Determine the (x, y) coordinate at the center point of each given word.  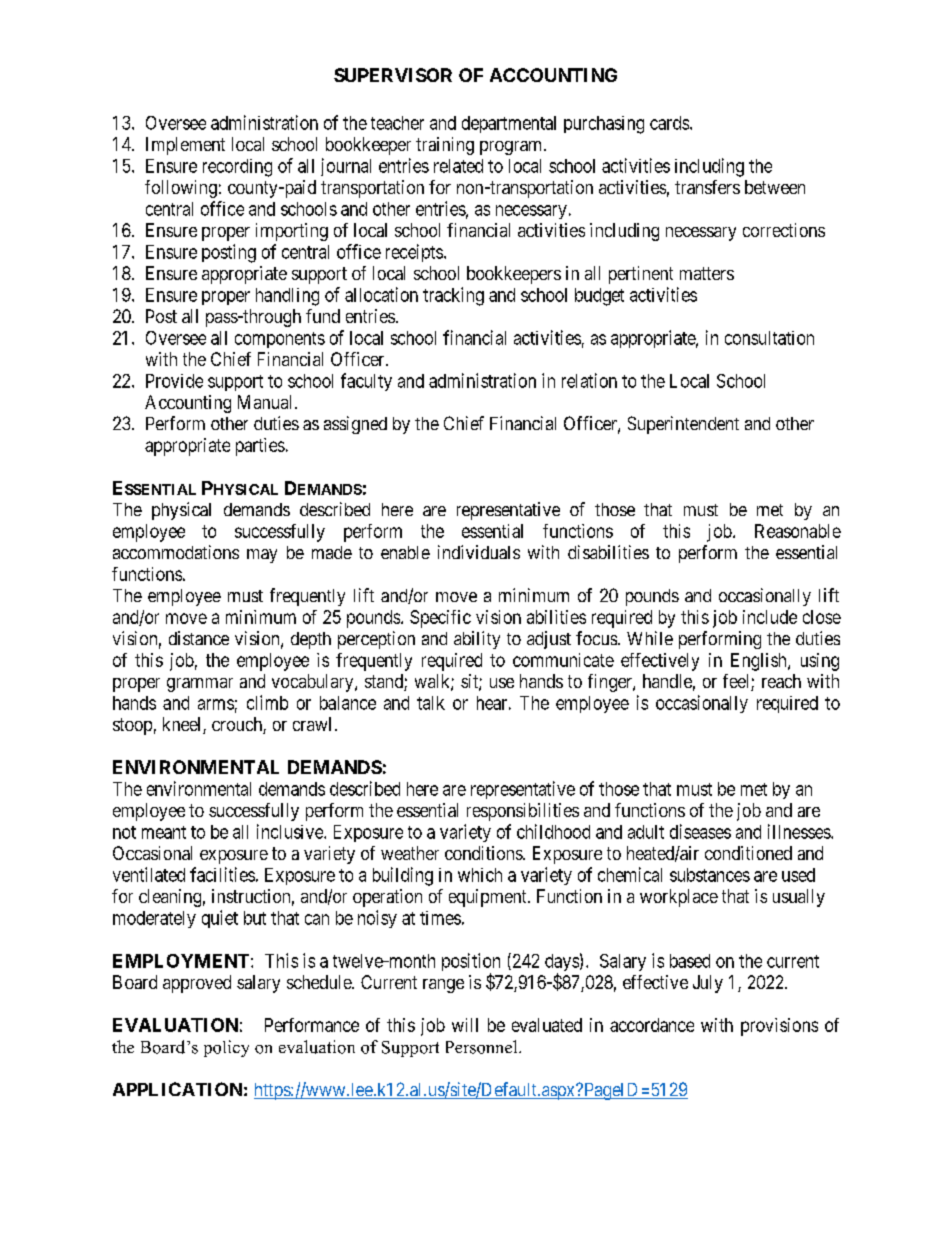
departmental (509, 124)
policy (226, 1048)
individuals (479, 552)
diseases (700, 831)
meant (164, 832)
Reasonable (798, 531)
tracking (453, 296)
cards (670, 123)
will (465, 1025)
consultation (769, 338)
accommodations (176, 552)
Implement (185, 146)
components (280, 340)
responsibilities (523, 812)
